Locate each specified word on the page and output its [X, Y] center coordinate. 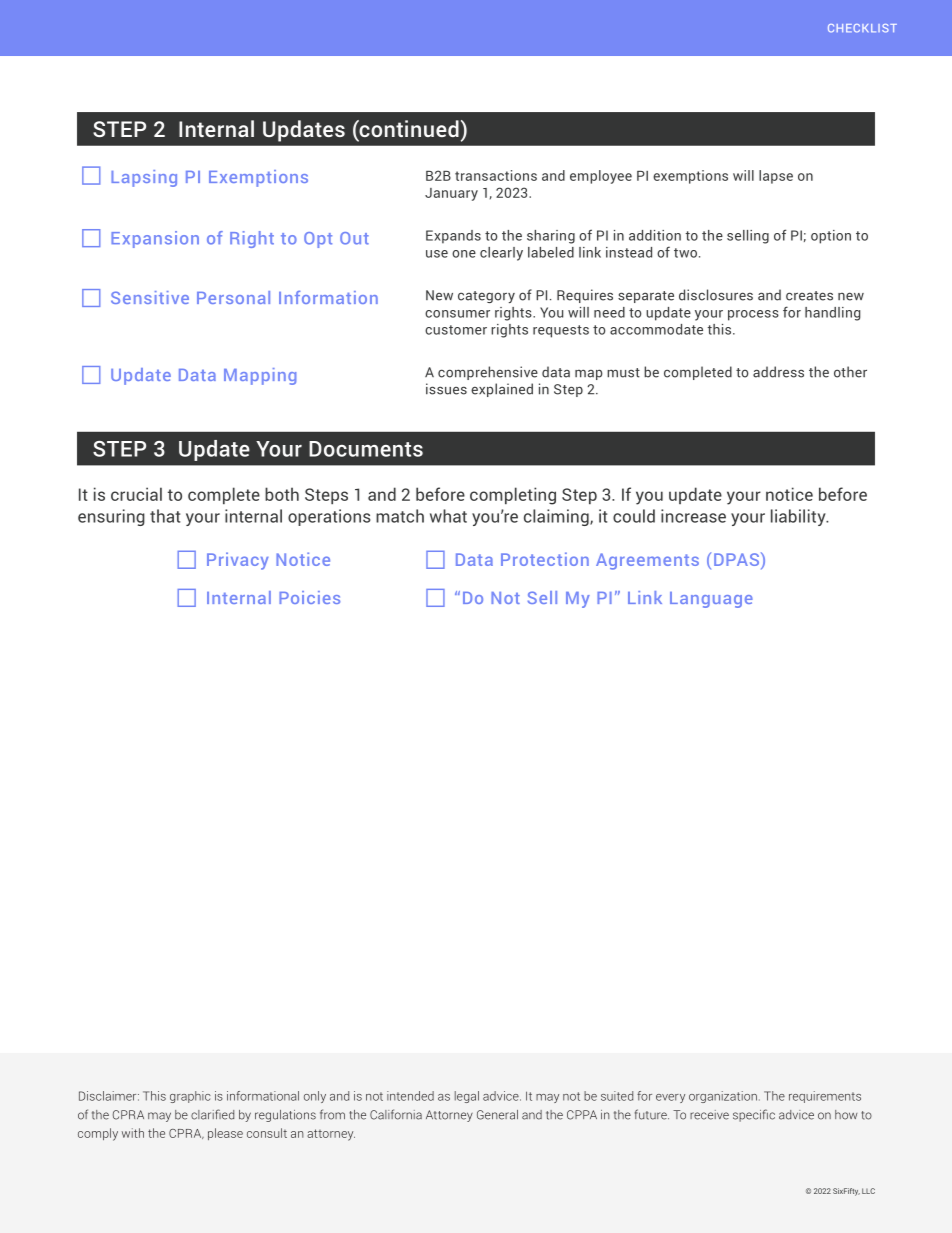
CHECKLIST [862, 28]
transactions [496, 175]
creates [809, 296]
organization [723, 1097]
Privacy [238, 561]
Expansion [155, 239]
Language [711, 600]
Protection [545, 559]
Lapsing [144, 178]
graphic [190, 1097]
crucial [136, 494]
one [464, 254]
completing [513, 496]
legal [467, 1097]
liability [799, 517]
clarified [212, 1114]
